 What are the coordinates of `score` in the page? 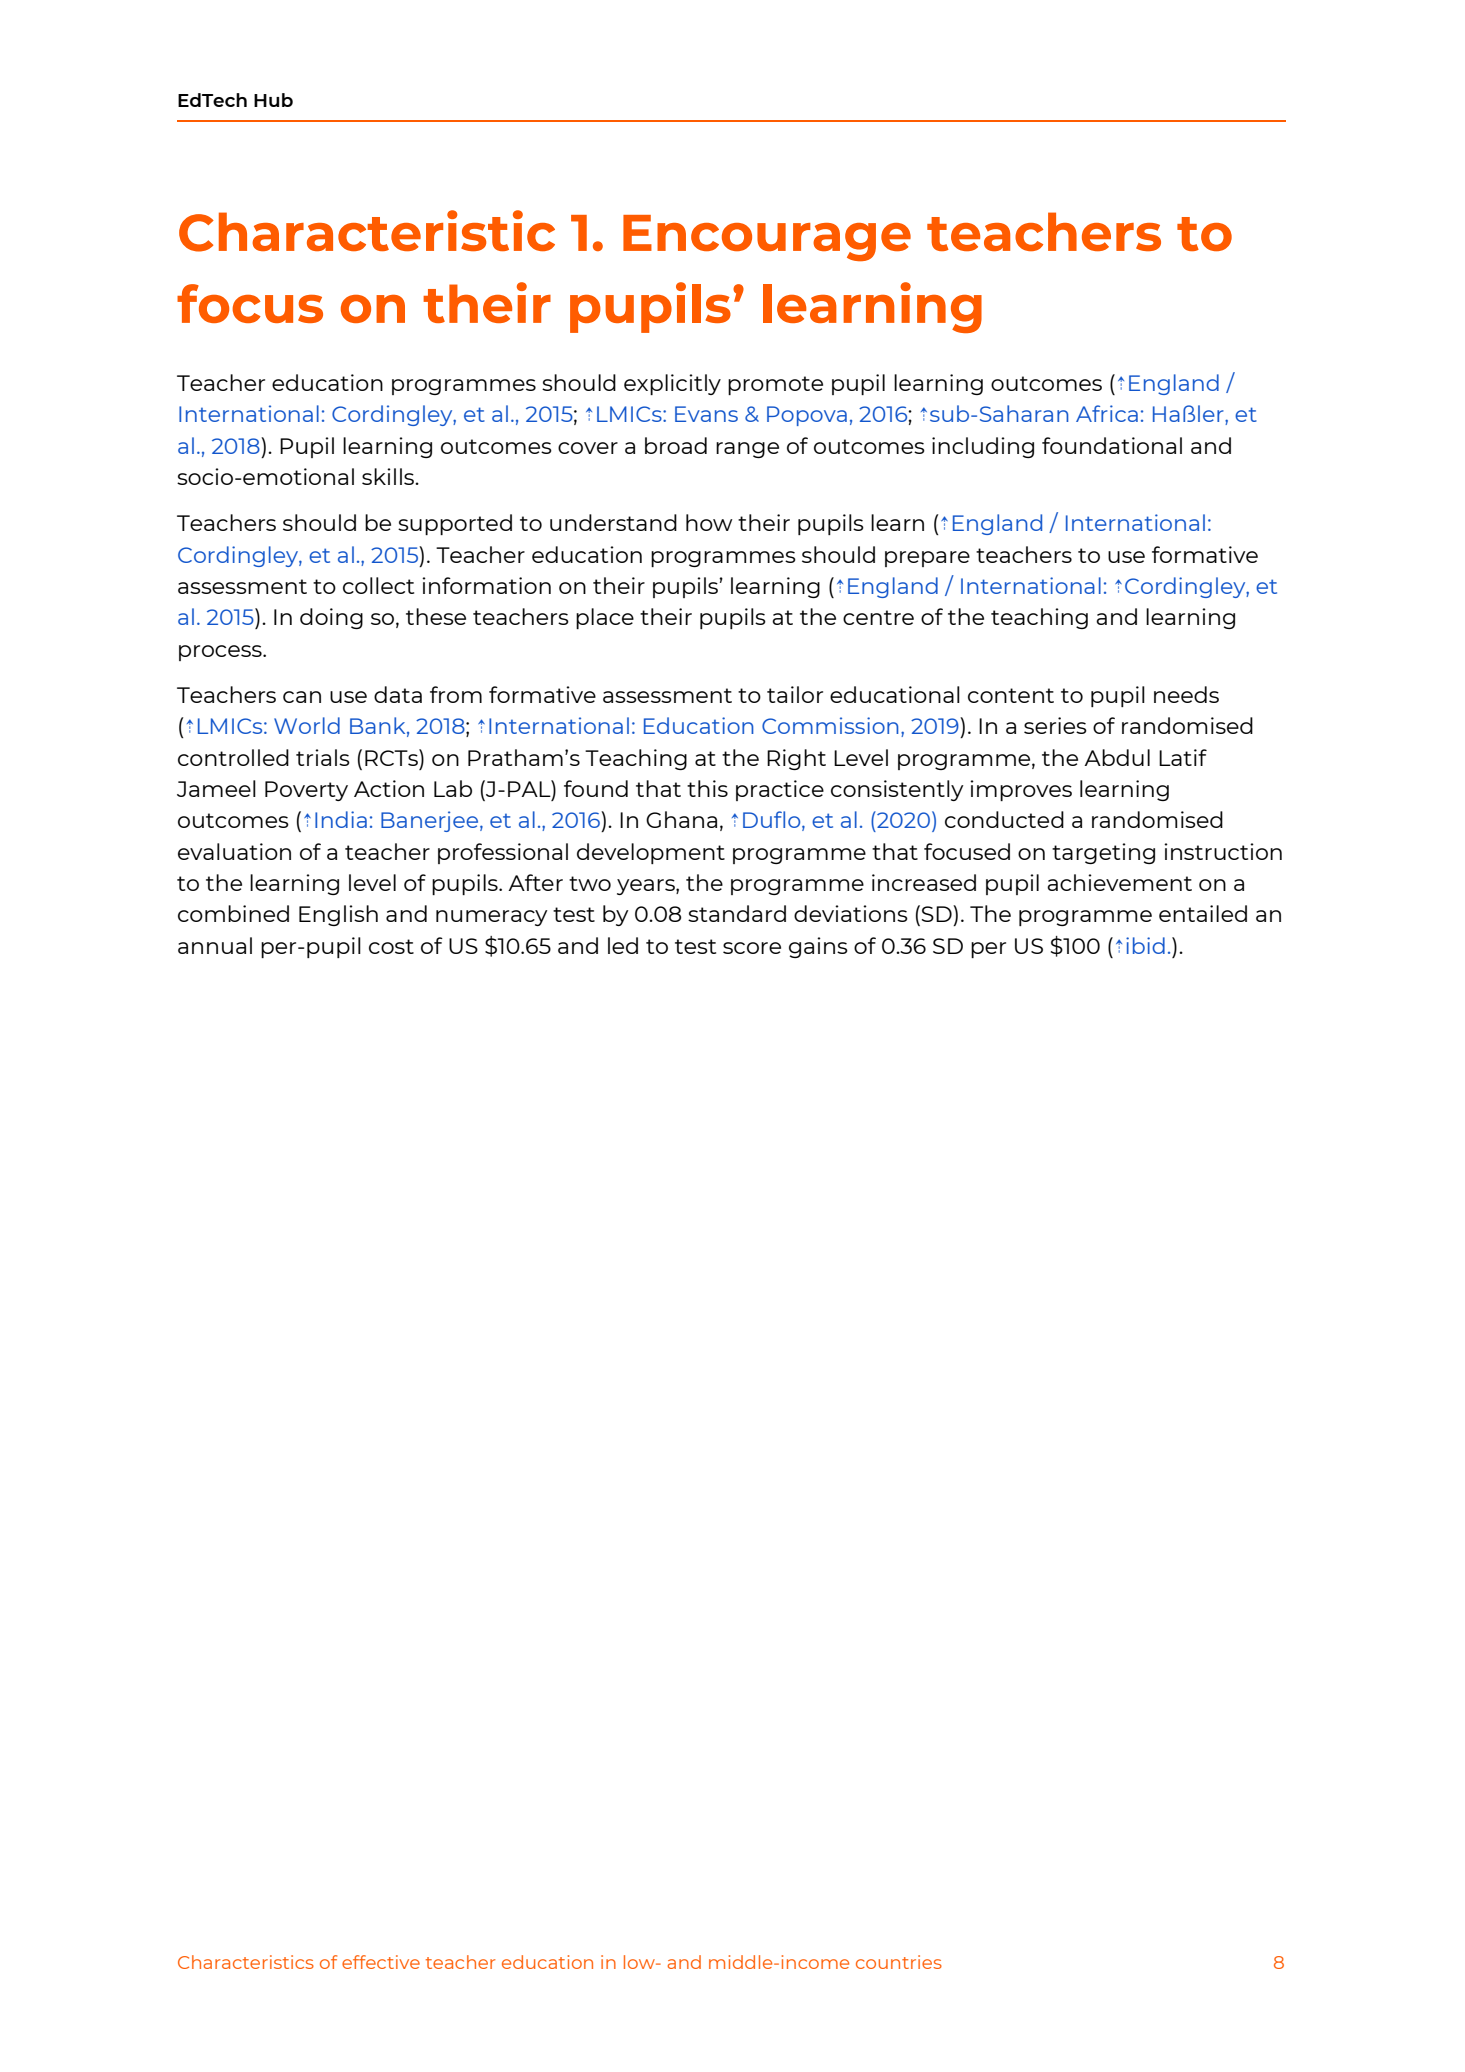 It's located at (752, 948).
